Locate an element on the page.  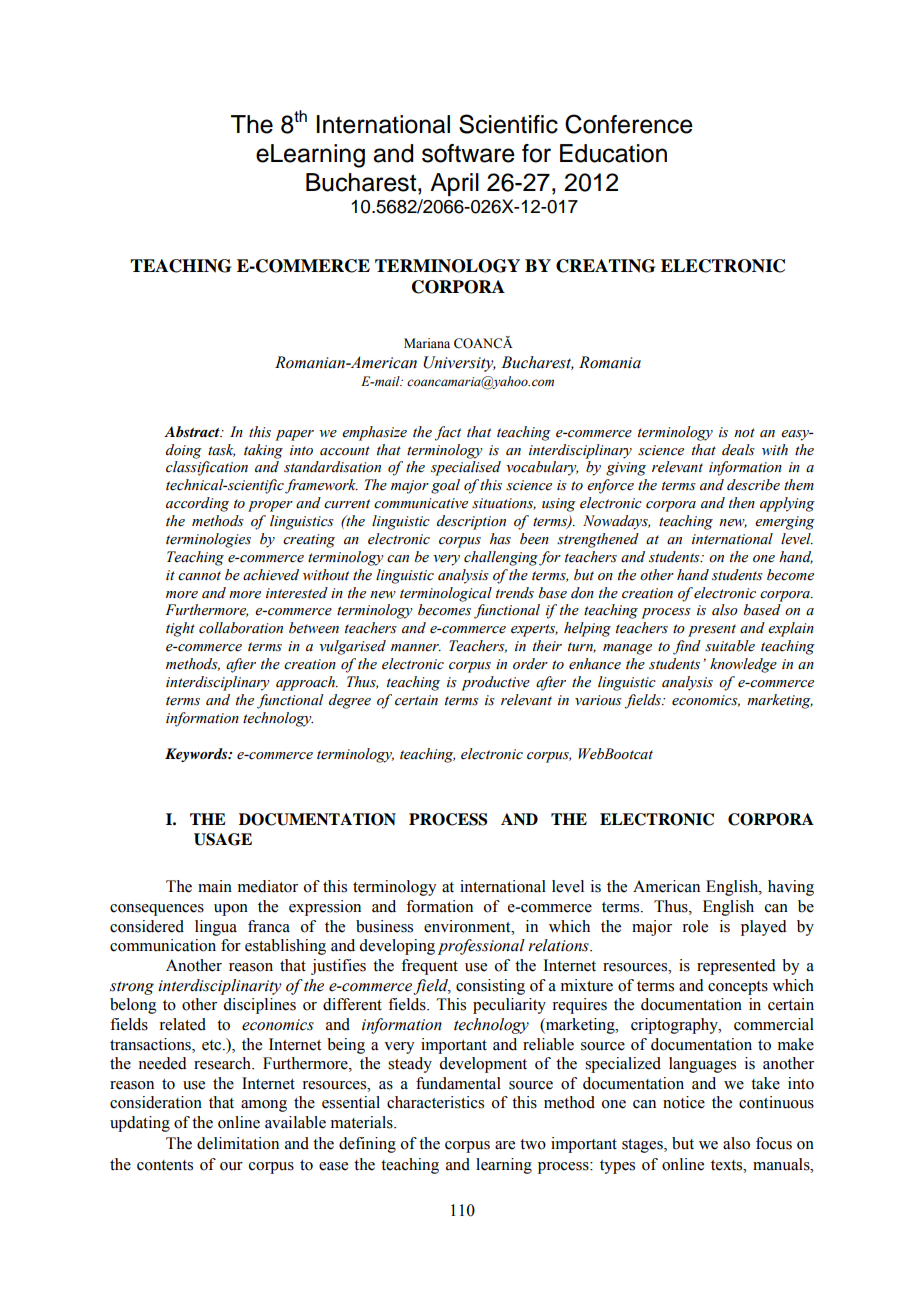
Conference is located at coordinates (629, 124).
